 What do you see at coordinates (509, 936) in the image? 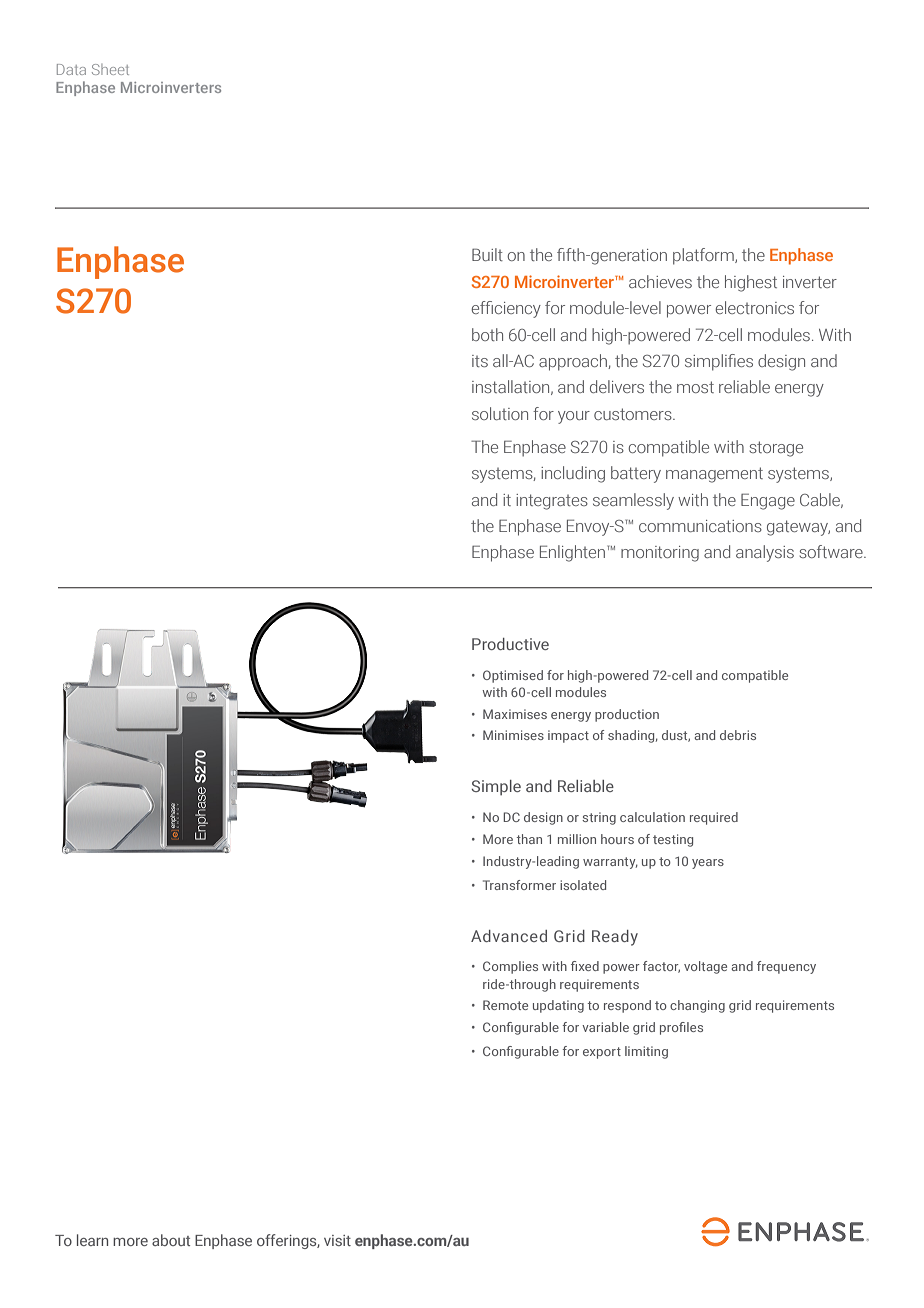
I see `Advanced` at bounding box center [509, 936].
